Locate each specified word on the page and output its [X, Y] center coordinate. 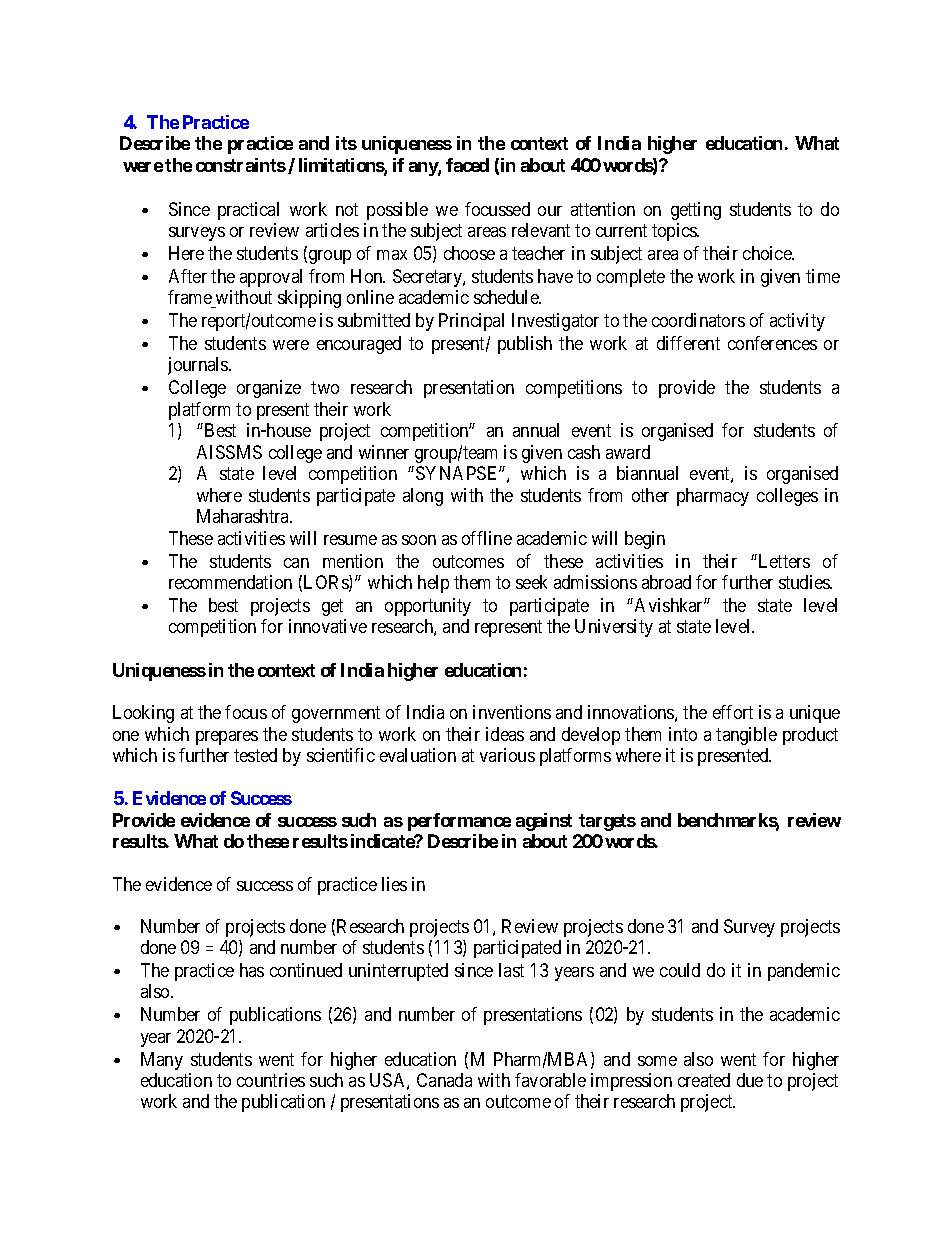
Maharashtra [244, 516]
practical [248, 211]
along [423, 497]
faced [467, 165]
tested [255, 755]
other [650, 495]
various [507, 755]
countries [271, 1080]
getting [696, 211]
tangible [746, 736]
